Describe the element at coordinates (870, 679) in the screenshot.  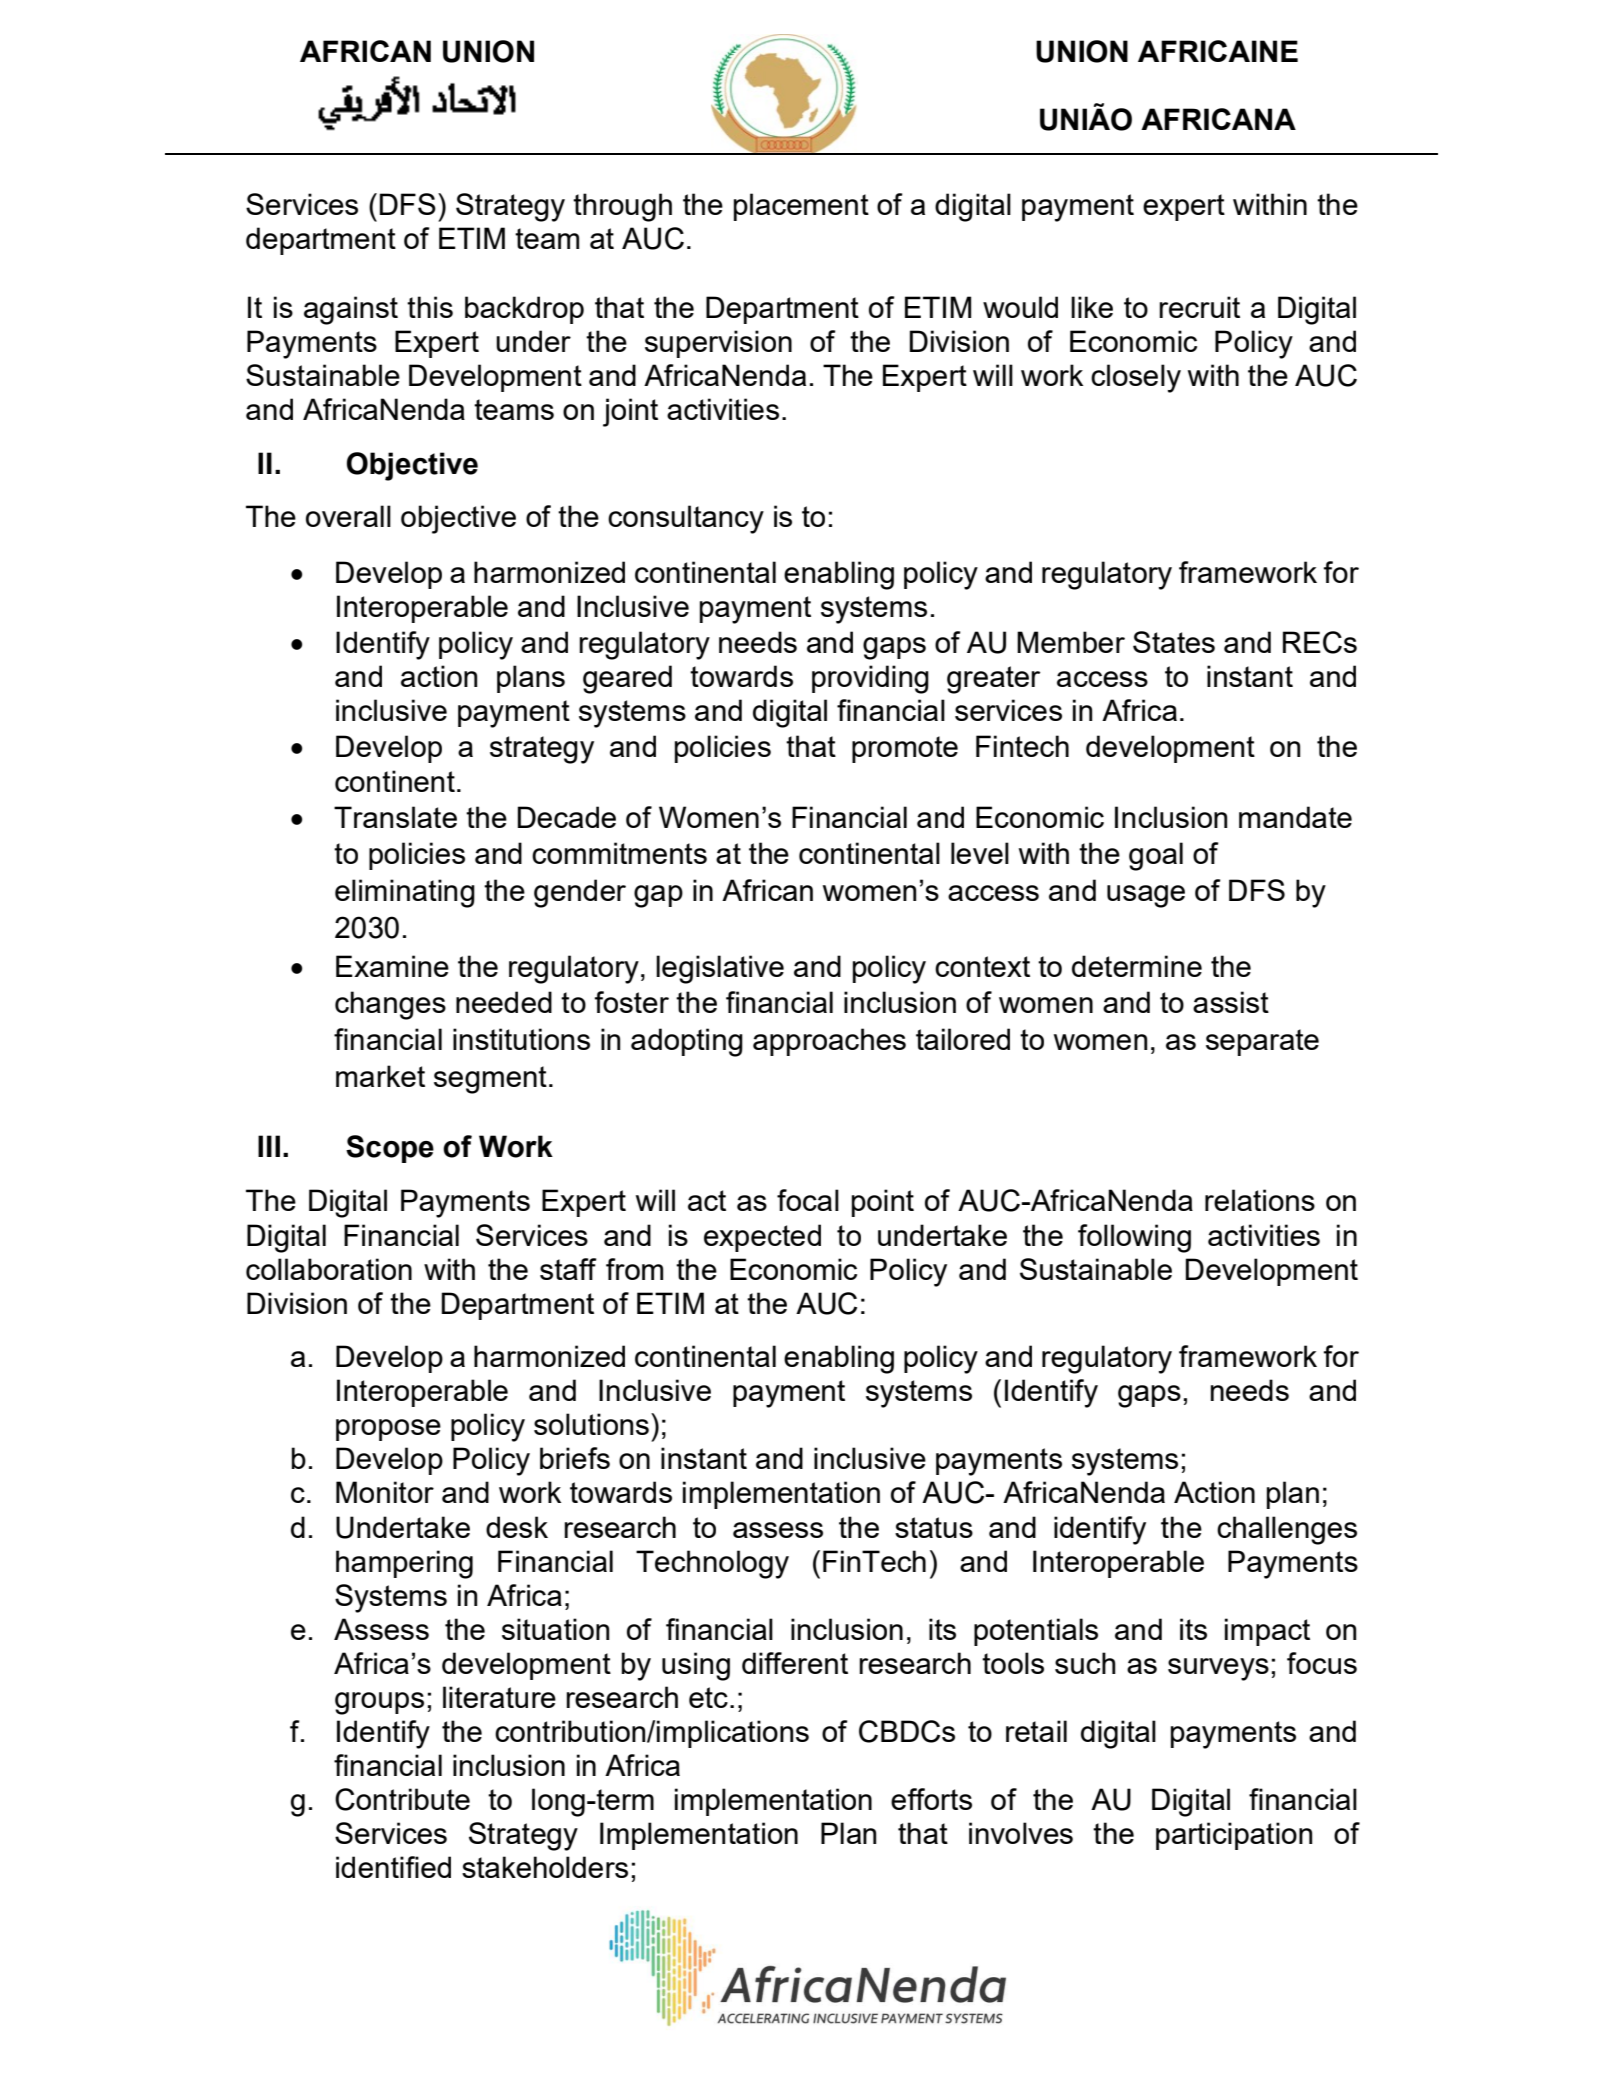
I see `providing` at that location.
